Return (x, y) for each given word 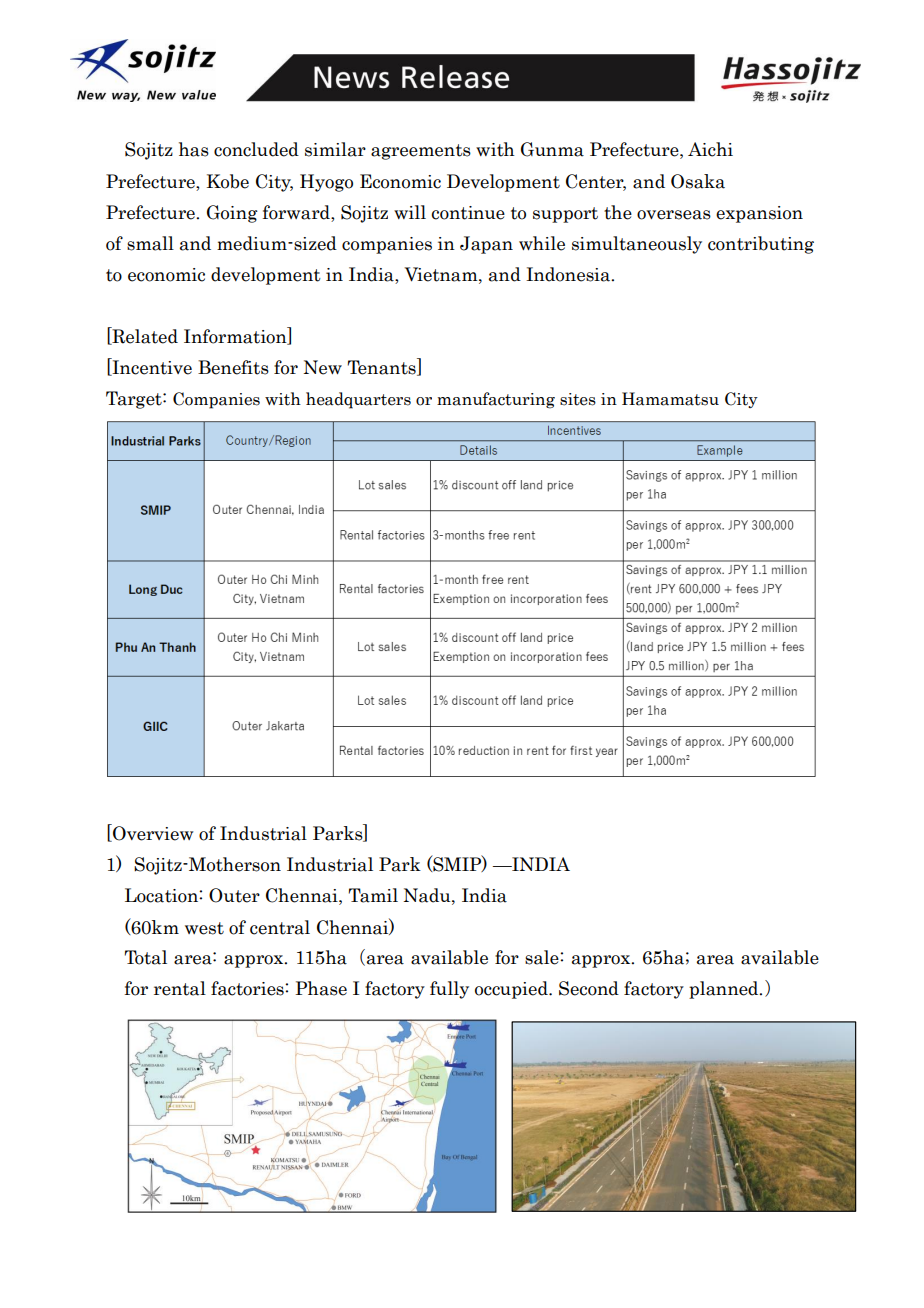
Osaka (698, 181)
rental (180, 988)
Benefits (233, 367)
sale (543, 957)
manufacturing (496, 400)
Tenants (382, 367)
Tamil (373, 895)
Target (135, 400)
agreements (421, 152)
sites (578, 399)
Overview (152, 833)
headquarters (358, 400)
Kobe (228, 181)
